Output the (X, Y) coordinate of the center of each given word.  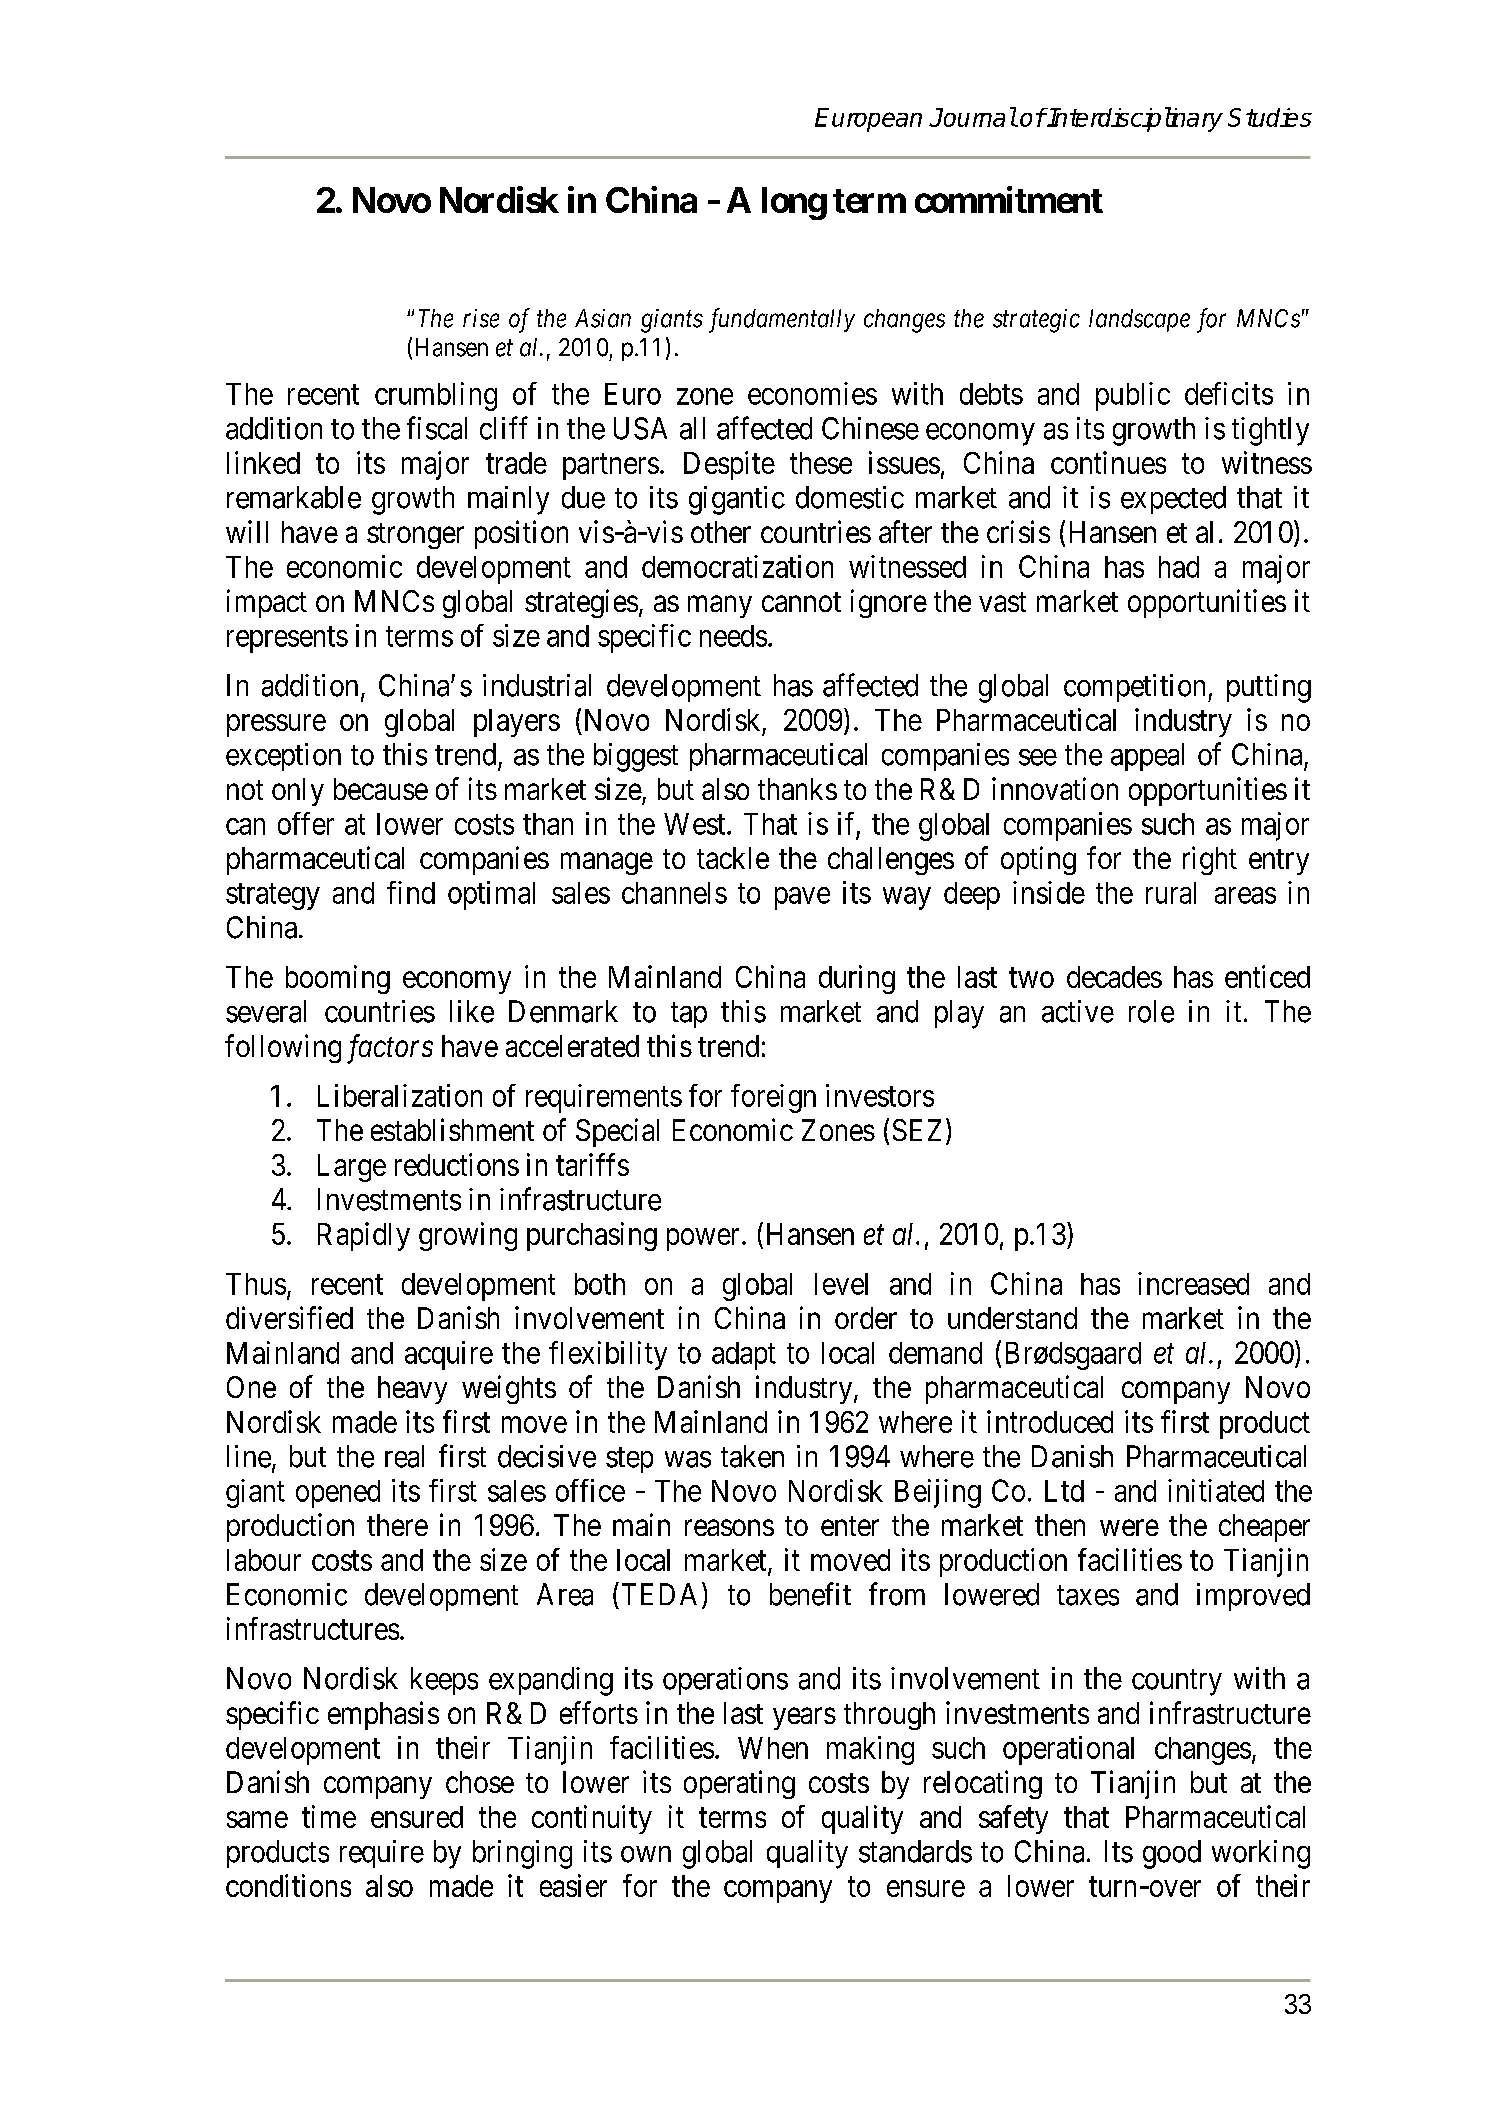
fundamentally (782, 320)
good (1172, 1854)
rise (481, 318)
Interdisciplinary (1134, 119)
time (329, 1816)
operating (739, 1784)
